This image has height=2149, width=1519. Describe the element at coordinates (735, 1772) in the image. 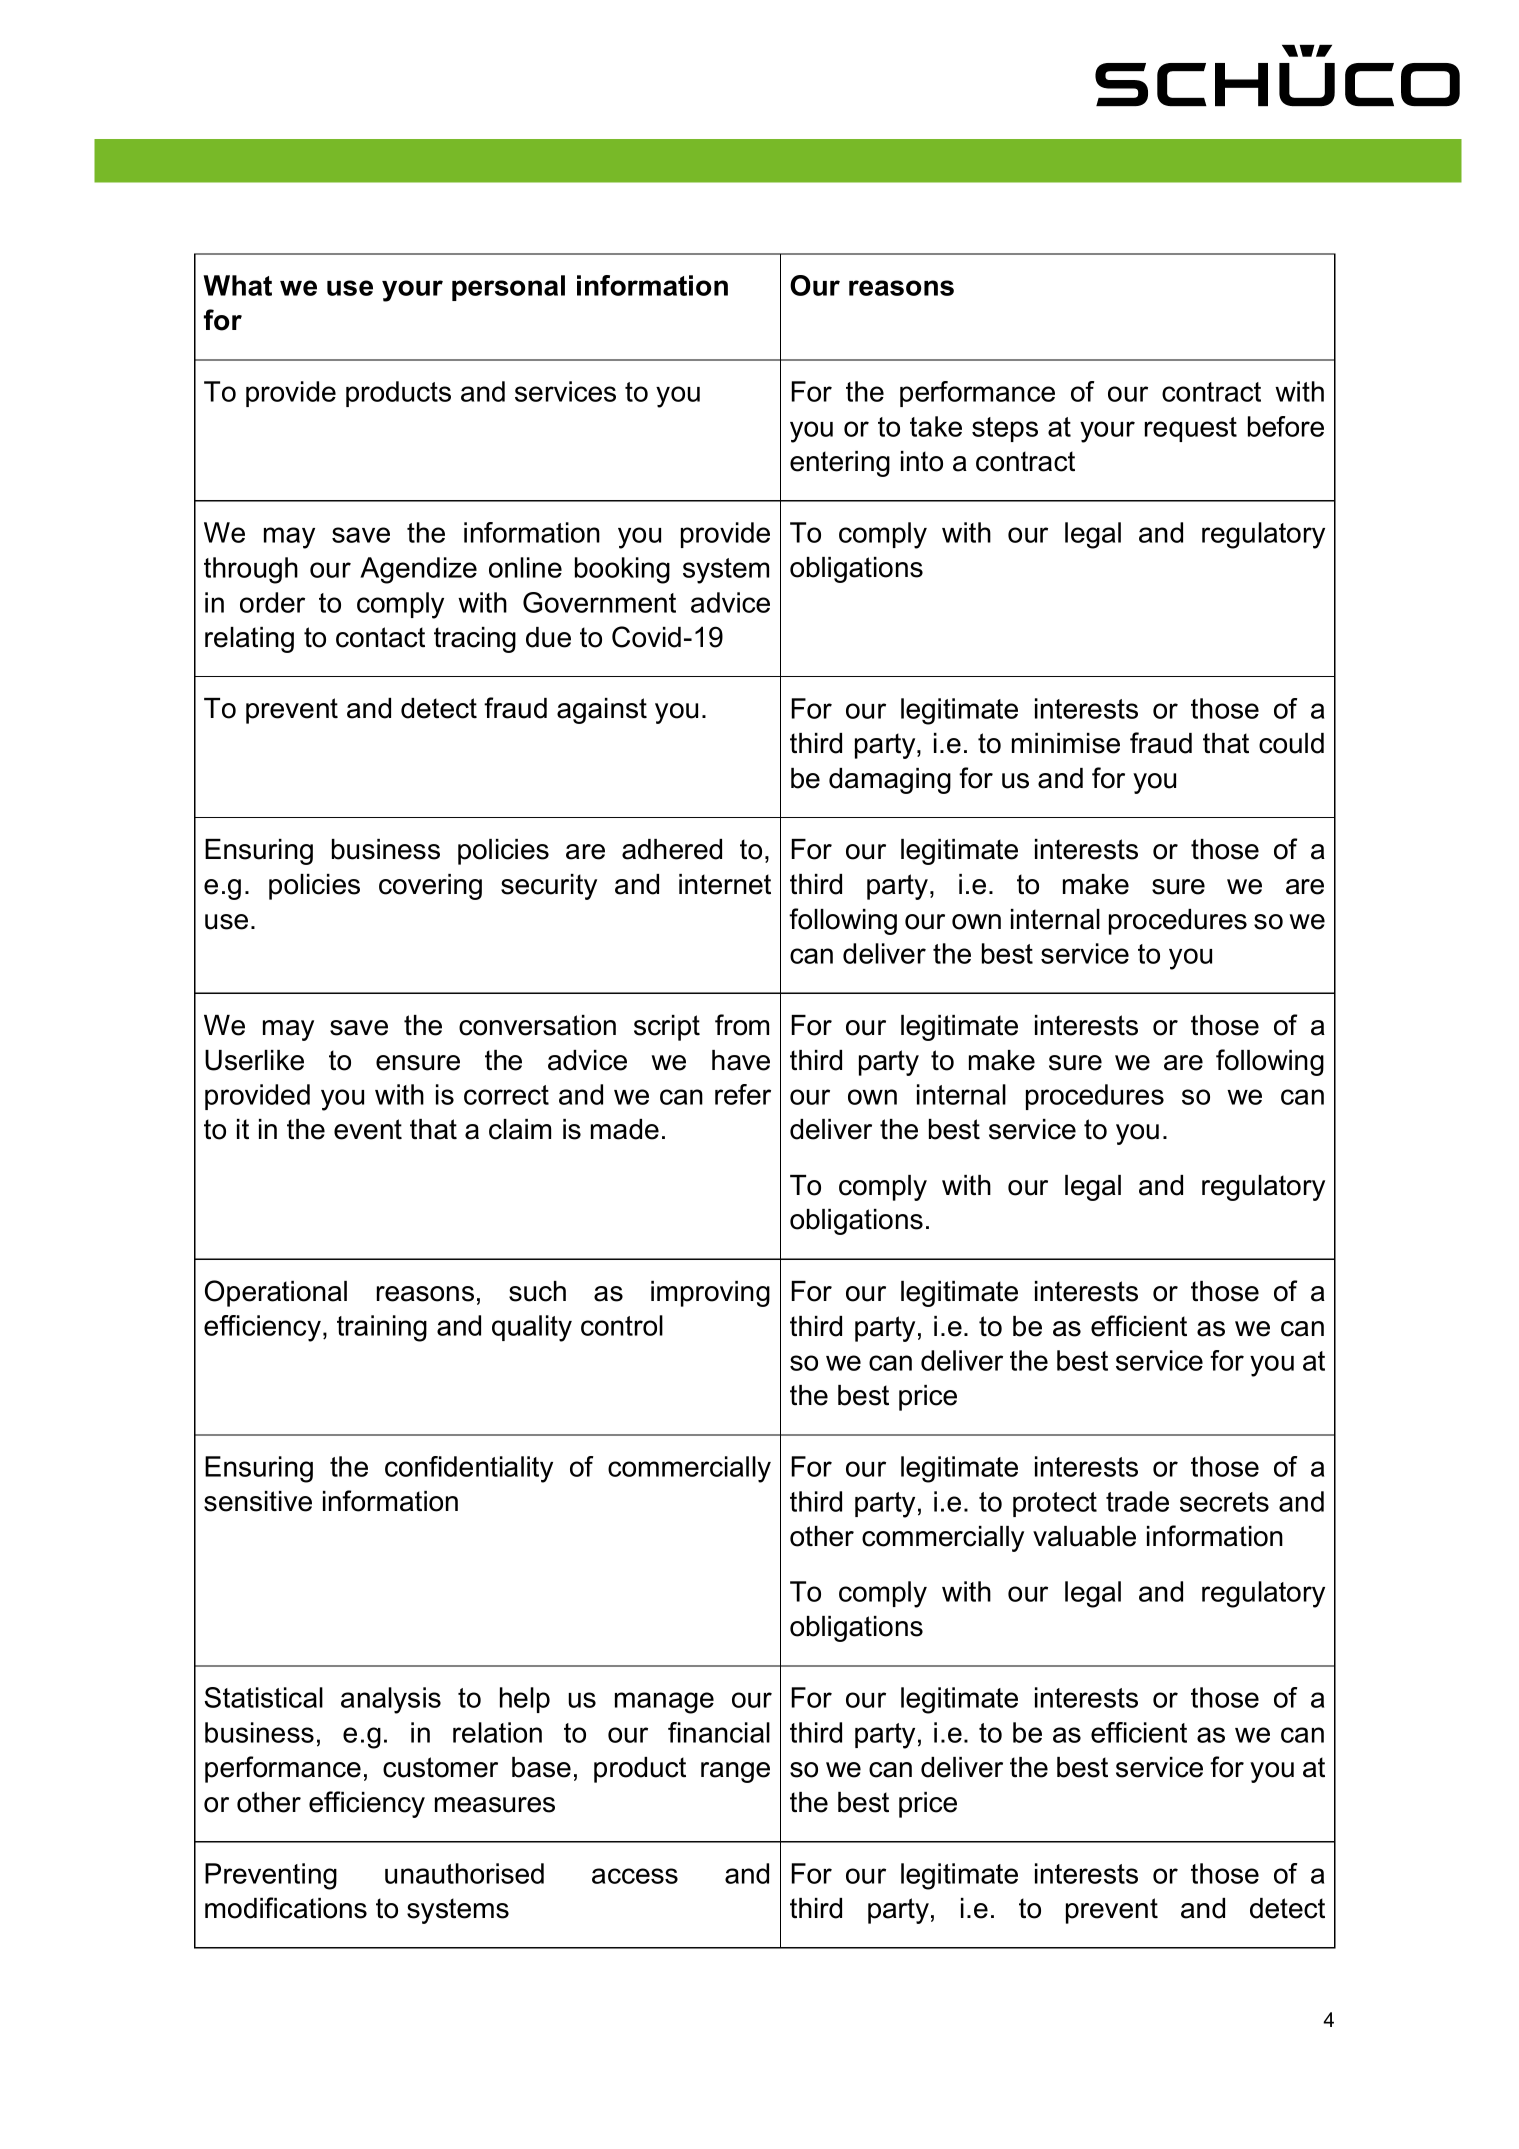

I see `range` at that location.
